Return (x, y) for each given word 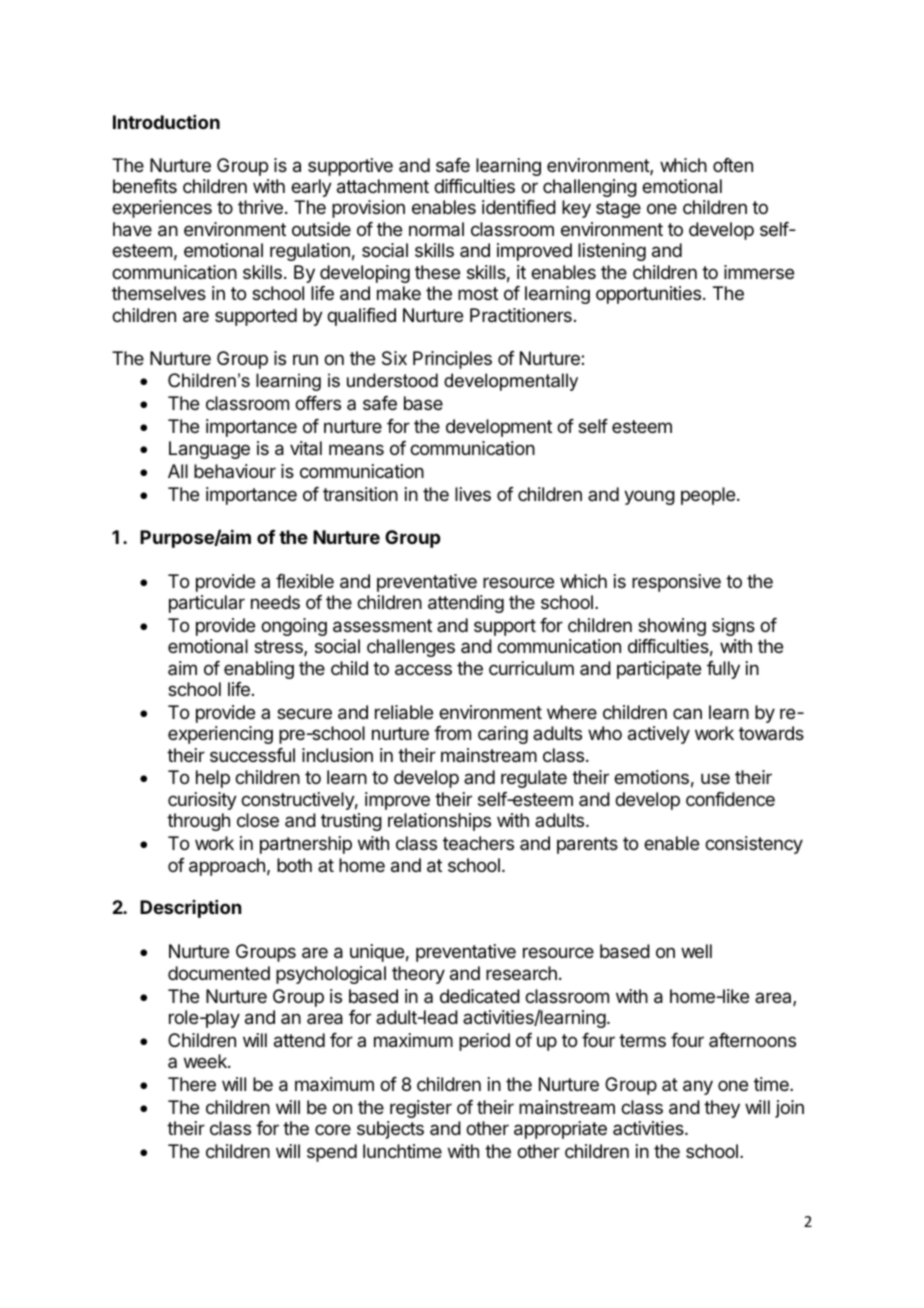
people (709, 496)
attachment (383, 186)
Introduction (166, 122)
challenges (411, 648)
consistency (754, 845)
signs (733, 627)
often (733, 165)
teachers (478, 843)
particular (207, 604)
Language (209, 450)
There (192, 1084)
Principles (452, 360)
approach (227, 867)
